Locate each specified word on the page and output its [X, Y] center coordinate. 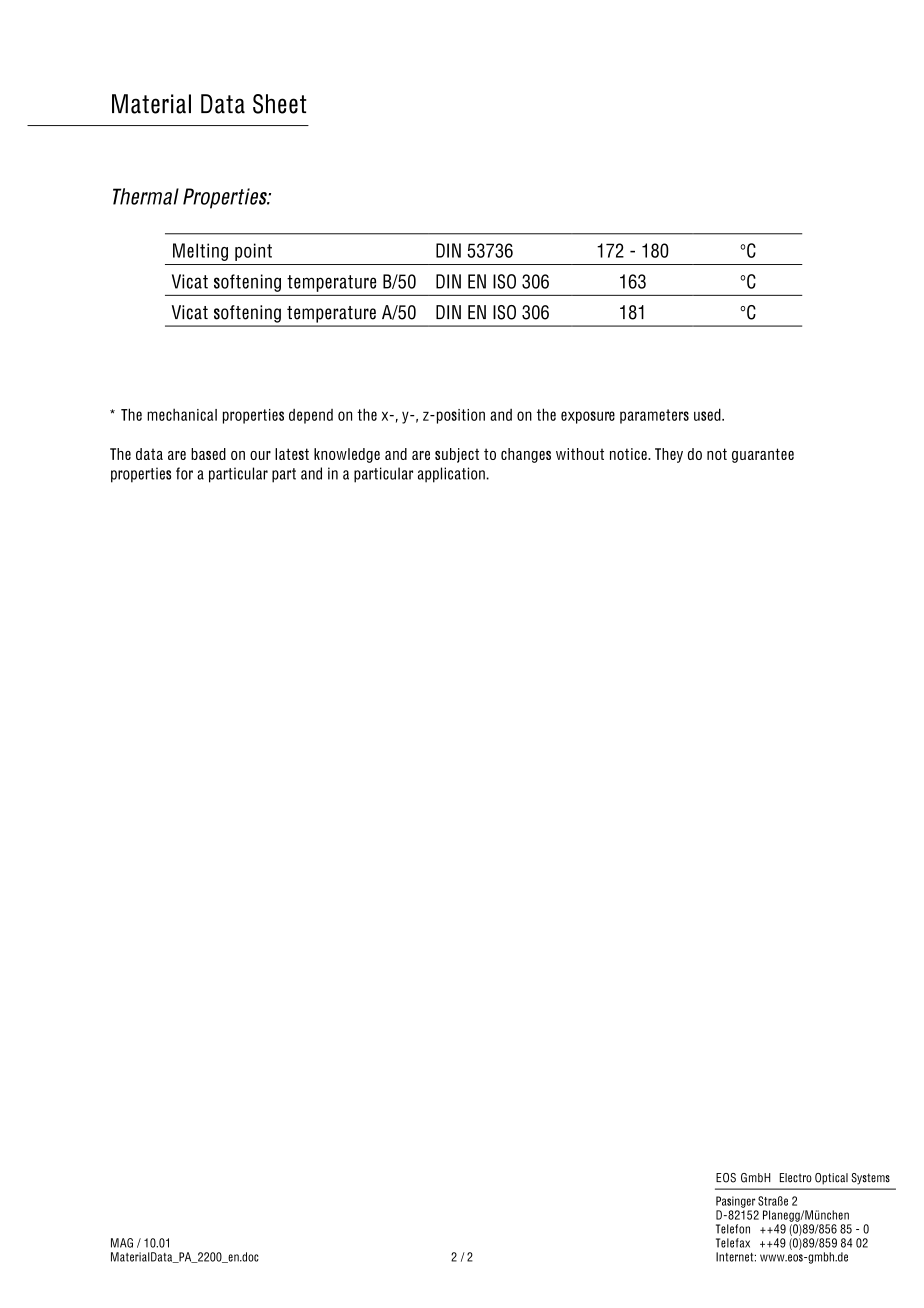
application [452, 475]
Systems [871, 1179]
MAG [122, 1243]
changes [526, 455]
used [708, 414]
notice [629, 454]
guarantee [763, 455]
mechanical [182, 414]
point [253, 252]
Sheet [279, 104]
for [184, 473]
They [669, 455]
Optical [831, 1179]
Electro [796, 1178]
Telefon [733, 1229]
